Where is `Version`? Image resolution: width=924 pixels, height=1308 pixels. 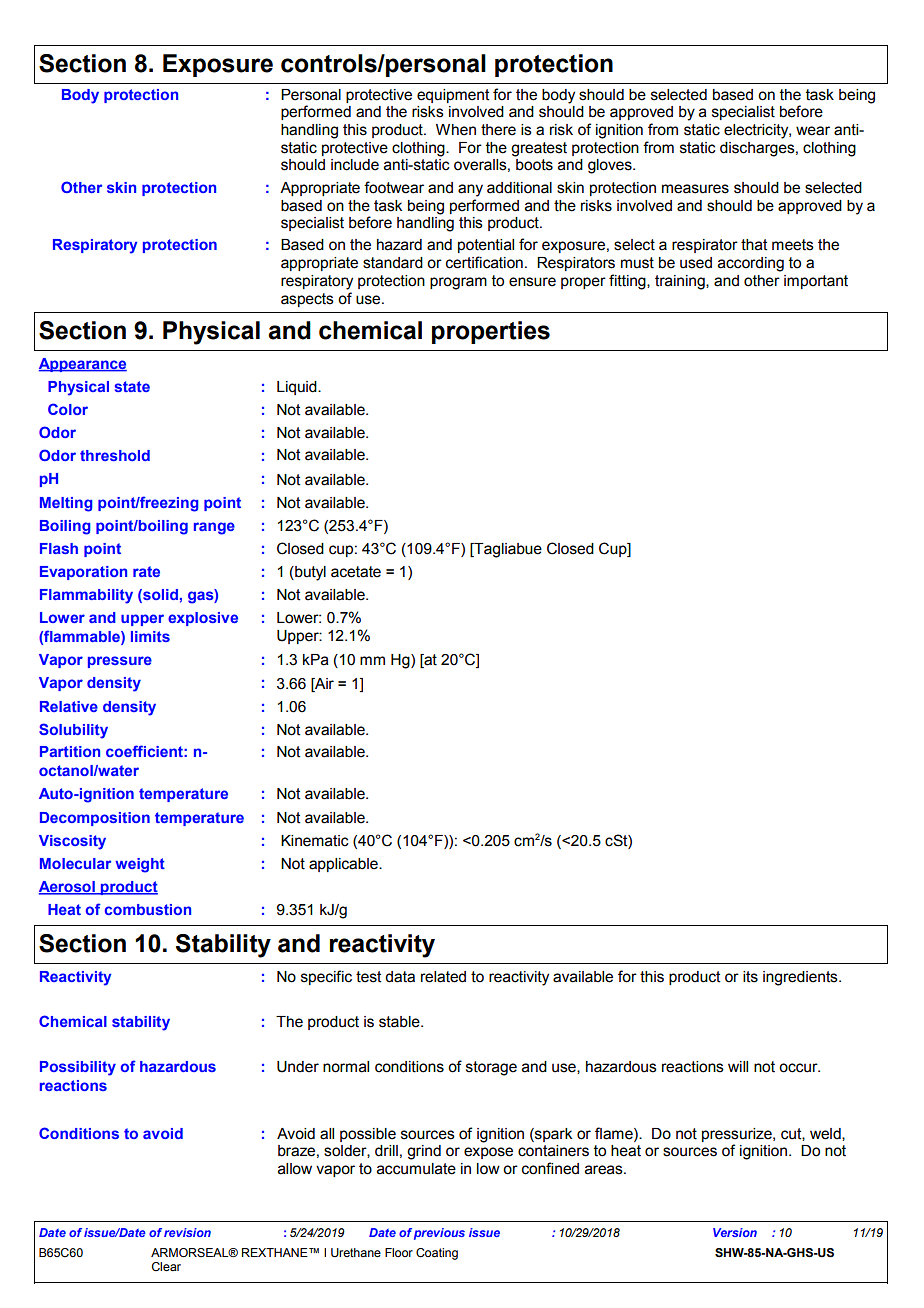
Version is located at coordinates (735, 1232).
